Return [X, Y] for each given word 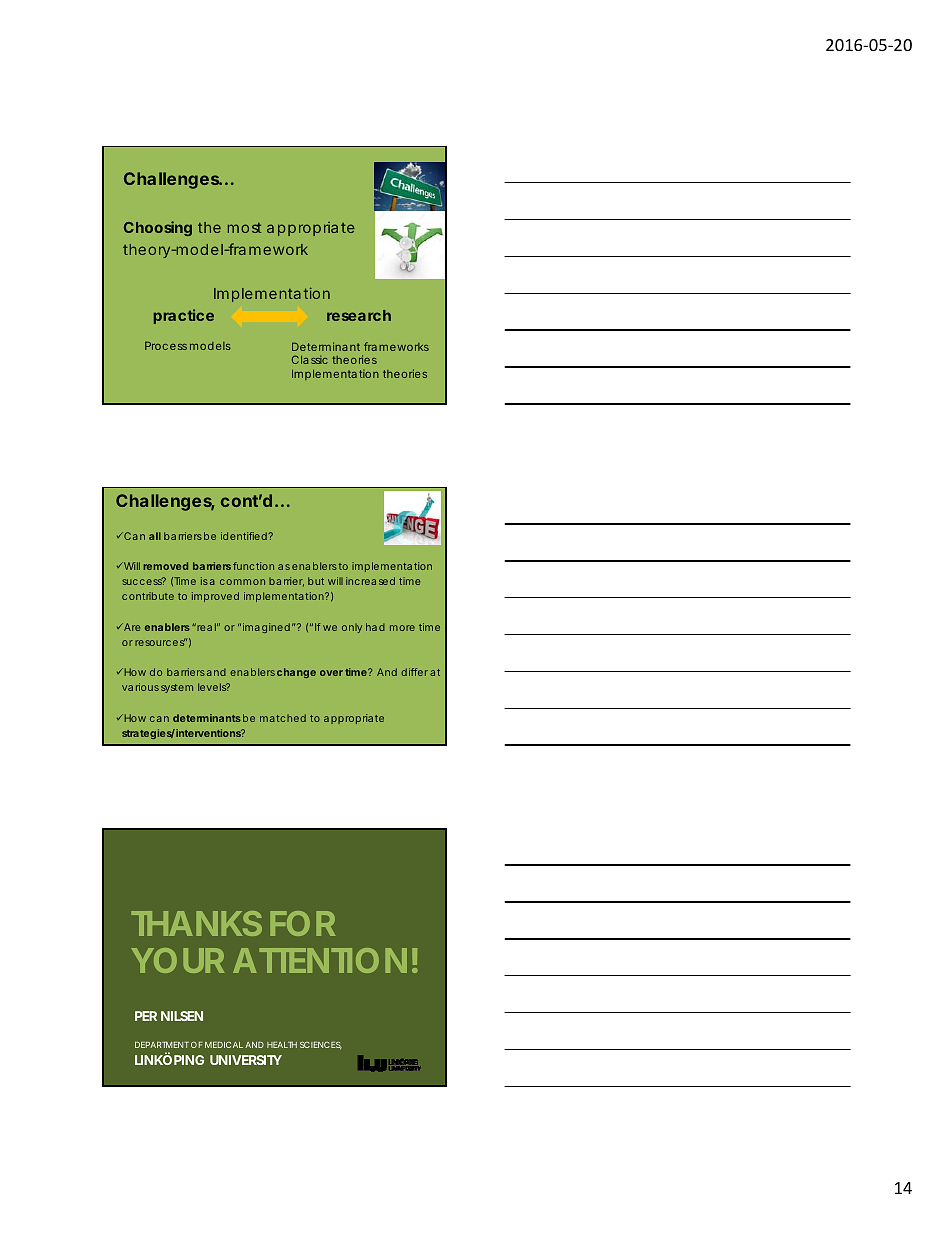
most [245, 228]
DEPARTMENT [162, 1044]
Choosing [158, 228]
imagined [266, 628]
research [359, 315]
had [375, 627]
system [177, 688]
